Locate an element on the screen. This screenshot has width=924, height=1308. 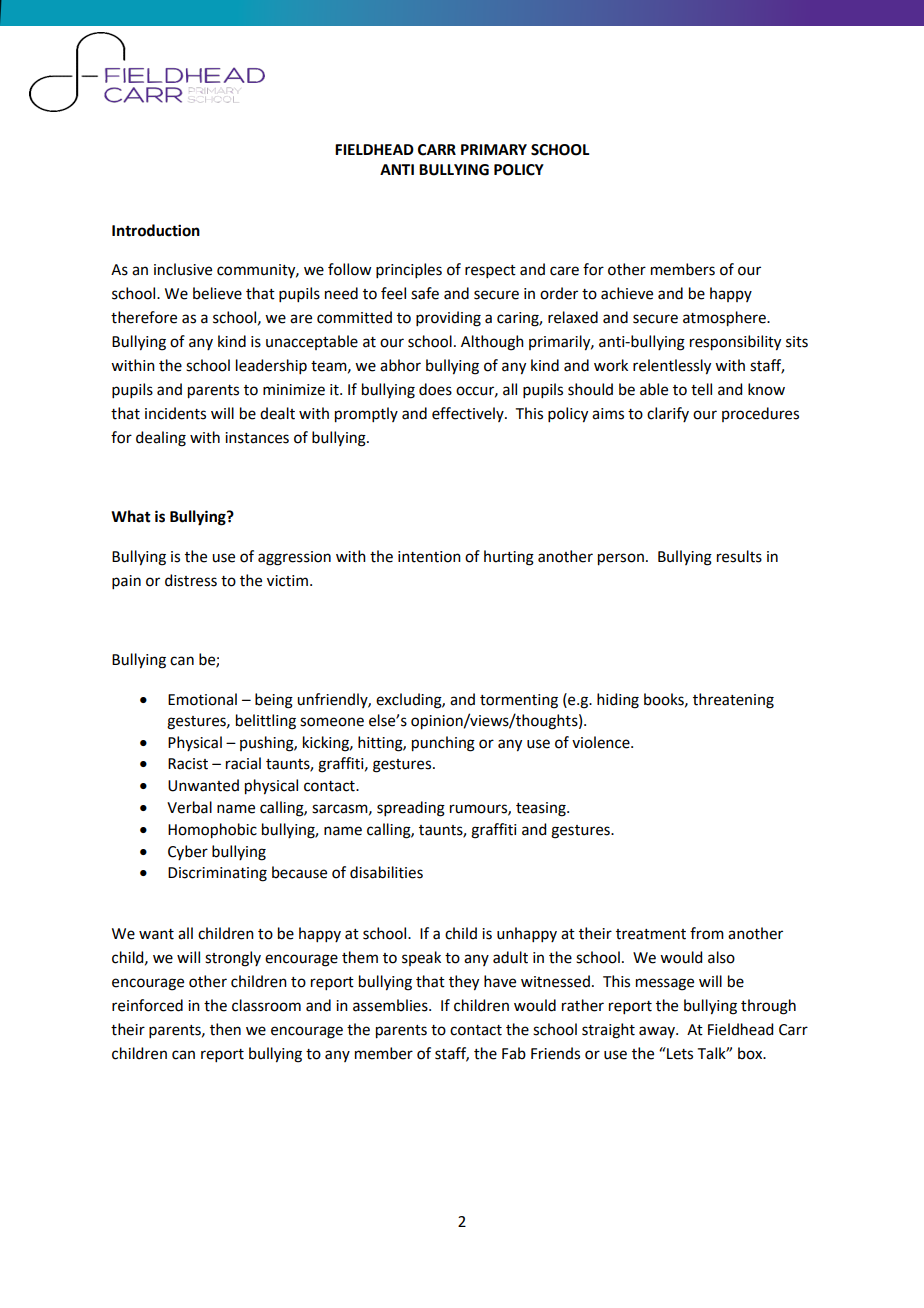
achieve is located at coordinates (627, 293).
